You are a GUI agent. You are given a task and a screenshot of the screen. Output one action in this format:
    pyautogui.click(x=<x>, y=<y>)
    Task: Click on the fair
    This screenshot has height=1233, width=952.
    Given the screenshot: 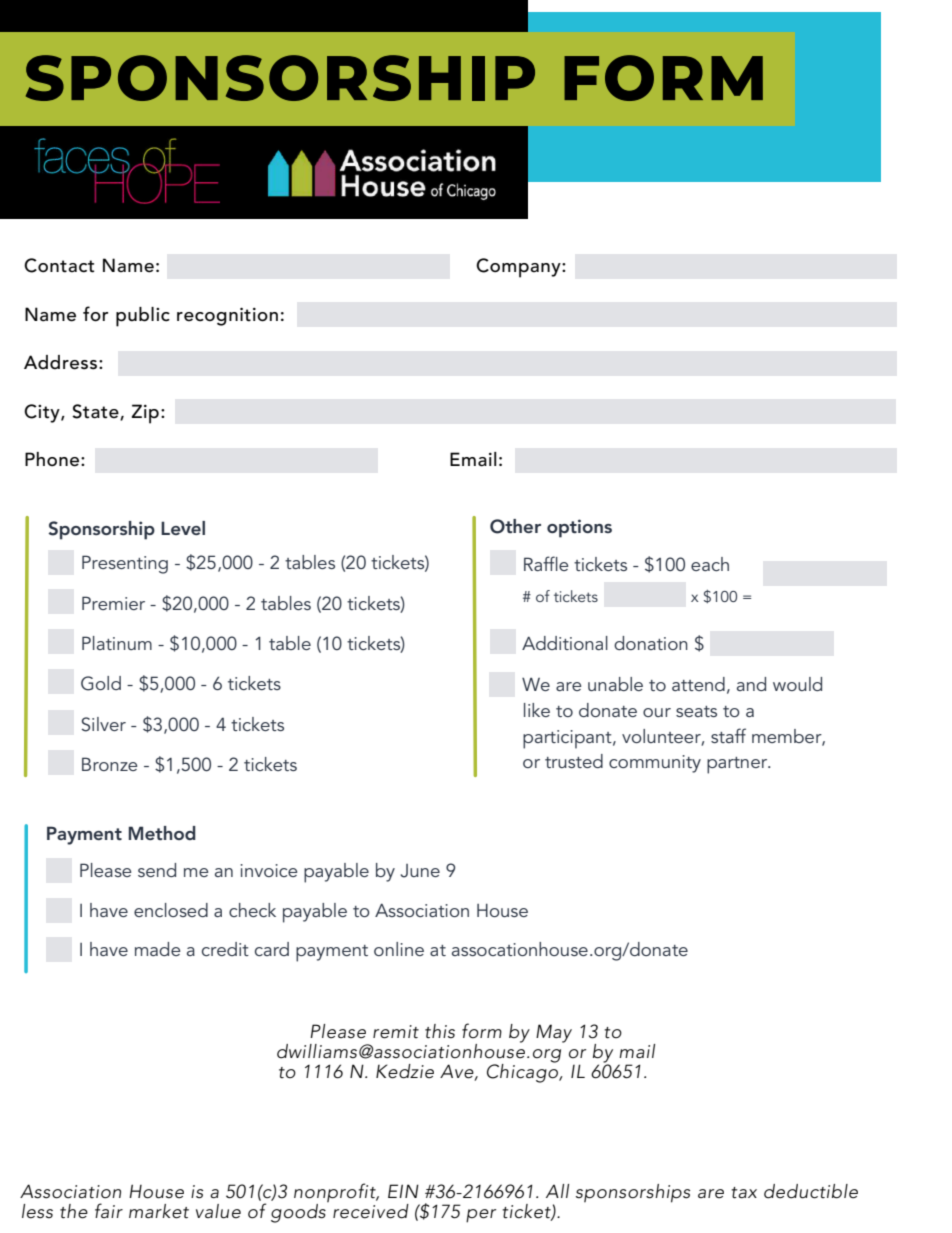 What is the action you would take?
    pyautogui.click(x=109, y=1210)
